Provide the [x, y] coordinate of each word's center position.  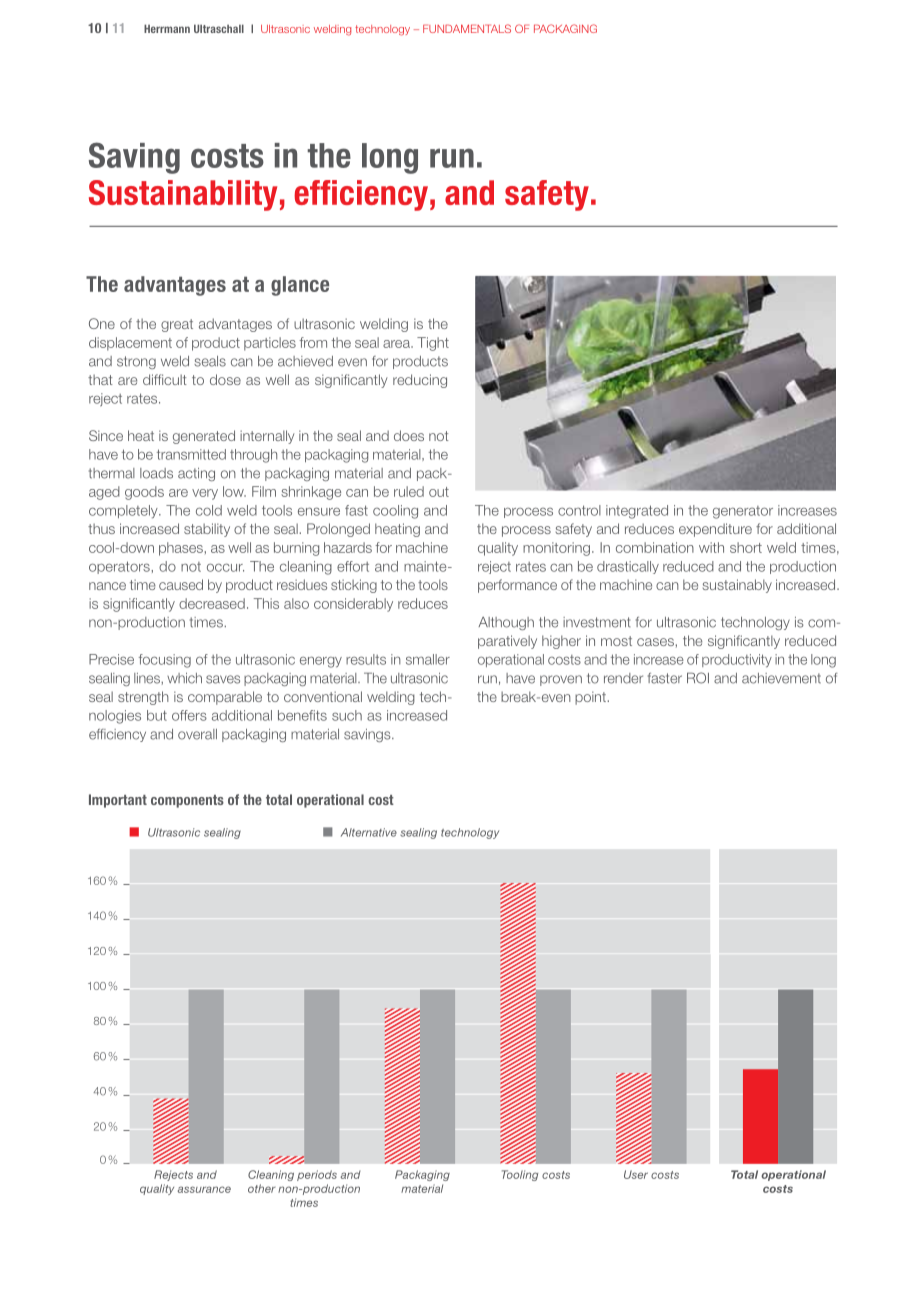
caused [181, 584]
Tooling [520, 1175]
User [636, 1174]
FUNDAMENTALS [467, 28]
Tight [433, 344]
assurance [204, 1189]
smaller [428, 659]
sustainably [737, 586]
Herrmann [167, 28]
